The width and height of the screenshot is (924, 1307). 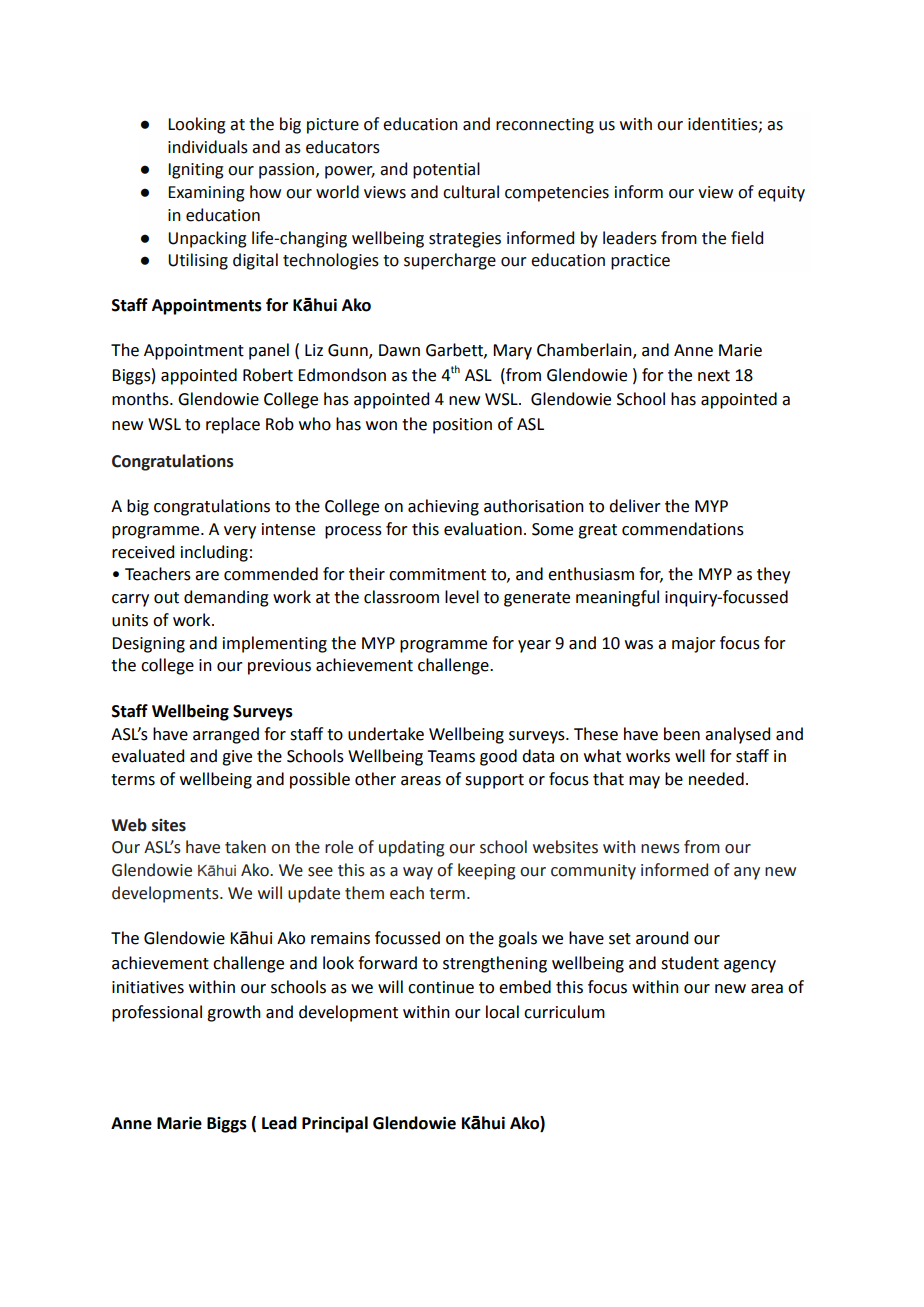 What do you see at coordinates (233, 425) in the screenshot?
I see `replace` at bounding box center [233, 425].
